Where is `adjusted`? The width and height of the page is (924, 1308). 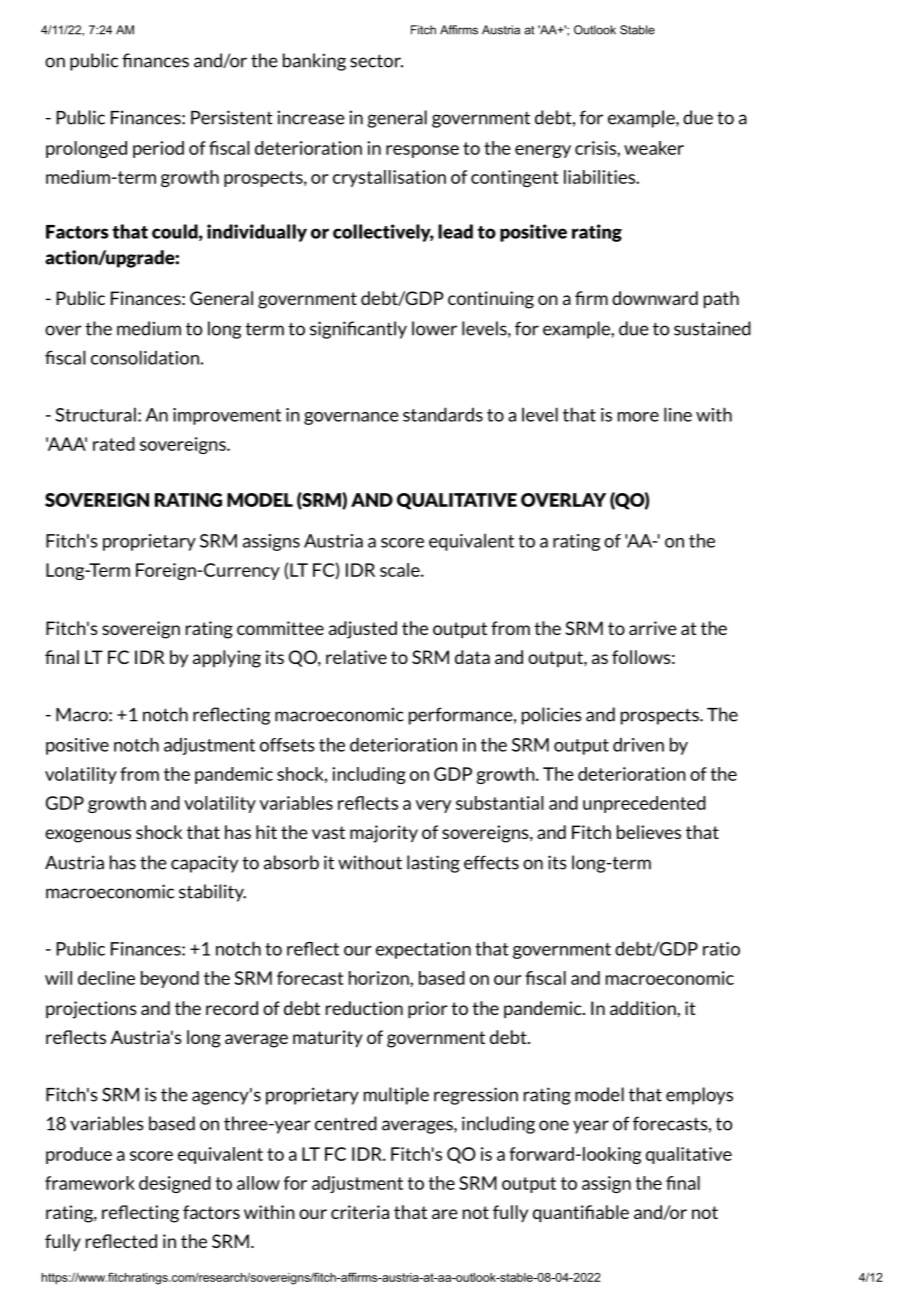
adjusted is located at coordinates (363, 630).
